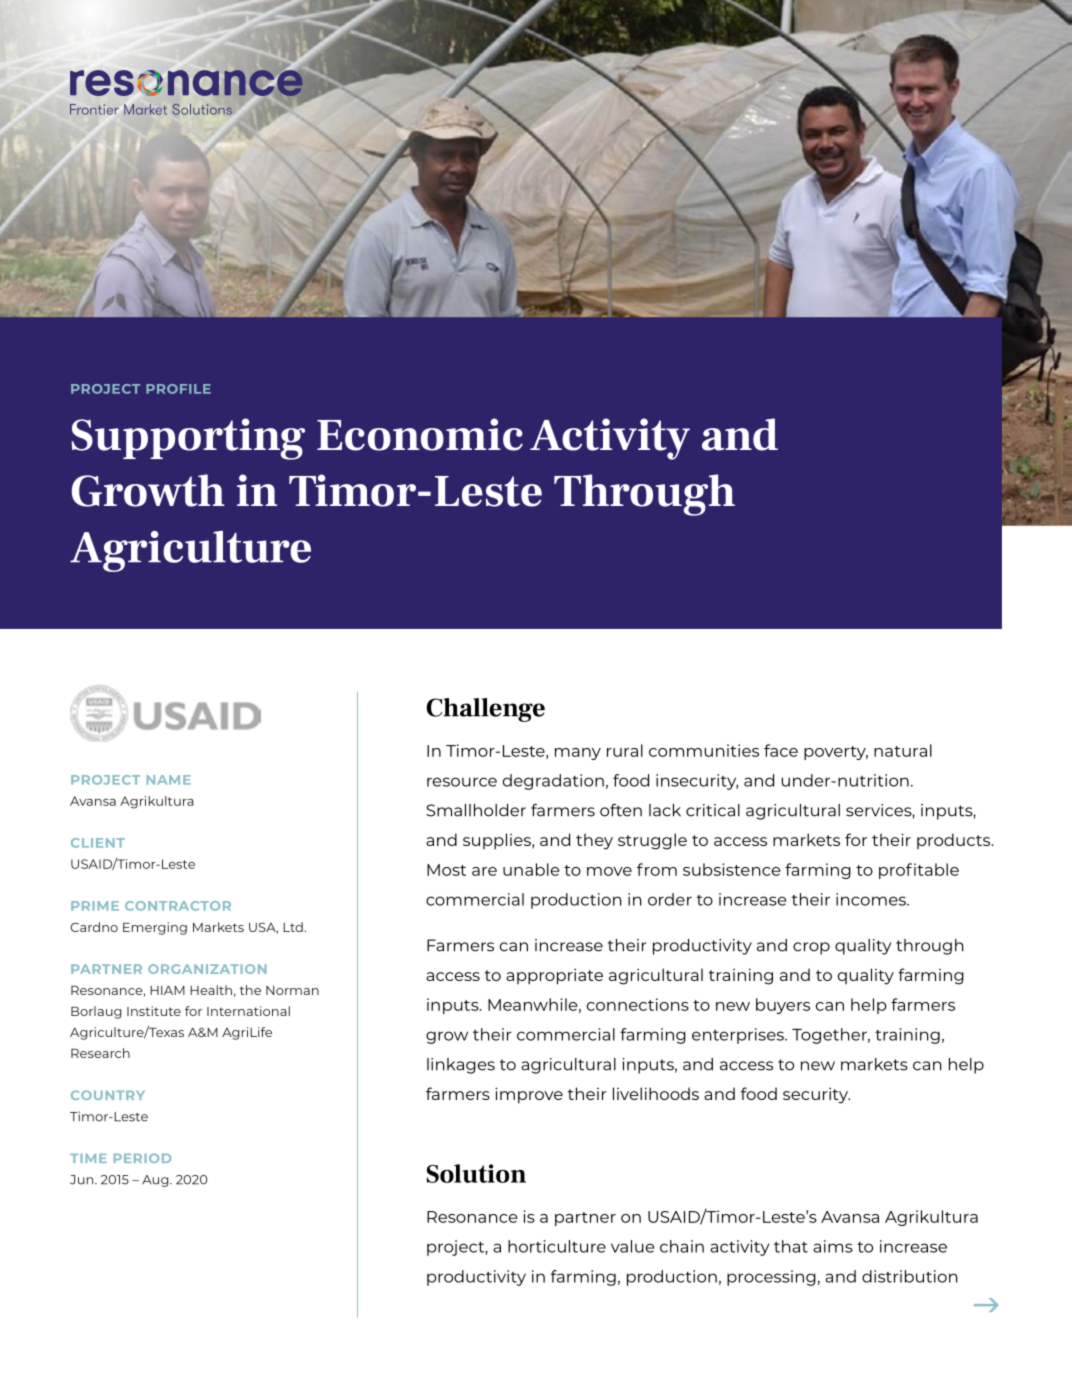 The width and height of the document is (1072, 1388). I want to click on NAME, so click(169, 780).
